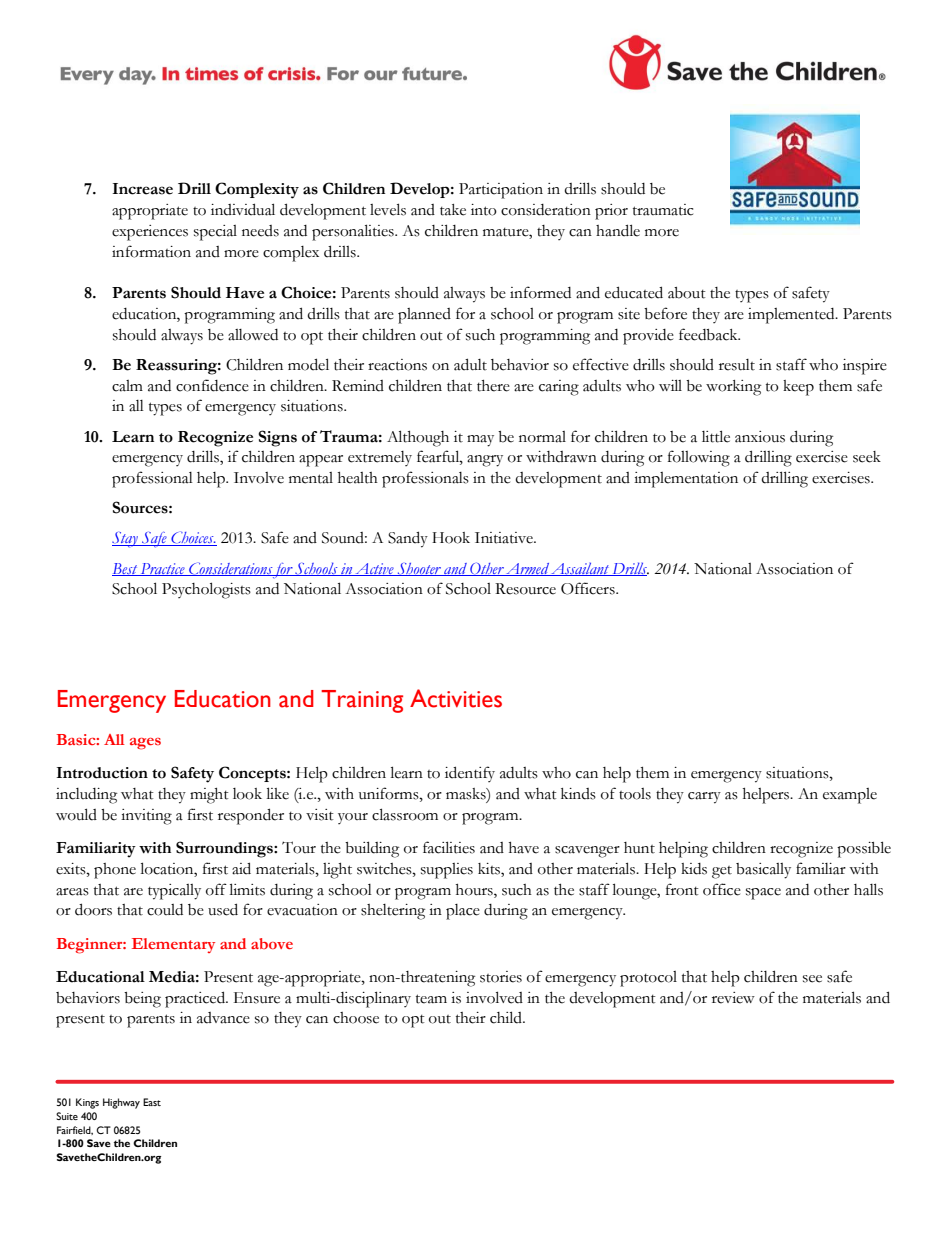 The image size is (952, 1233). What do you see at coordinates (453, 210) in the image?
I see `take` at bounding box center [453, 210].
